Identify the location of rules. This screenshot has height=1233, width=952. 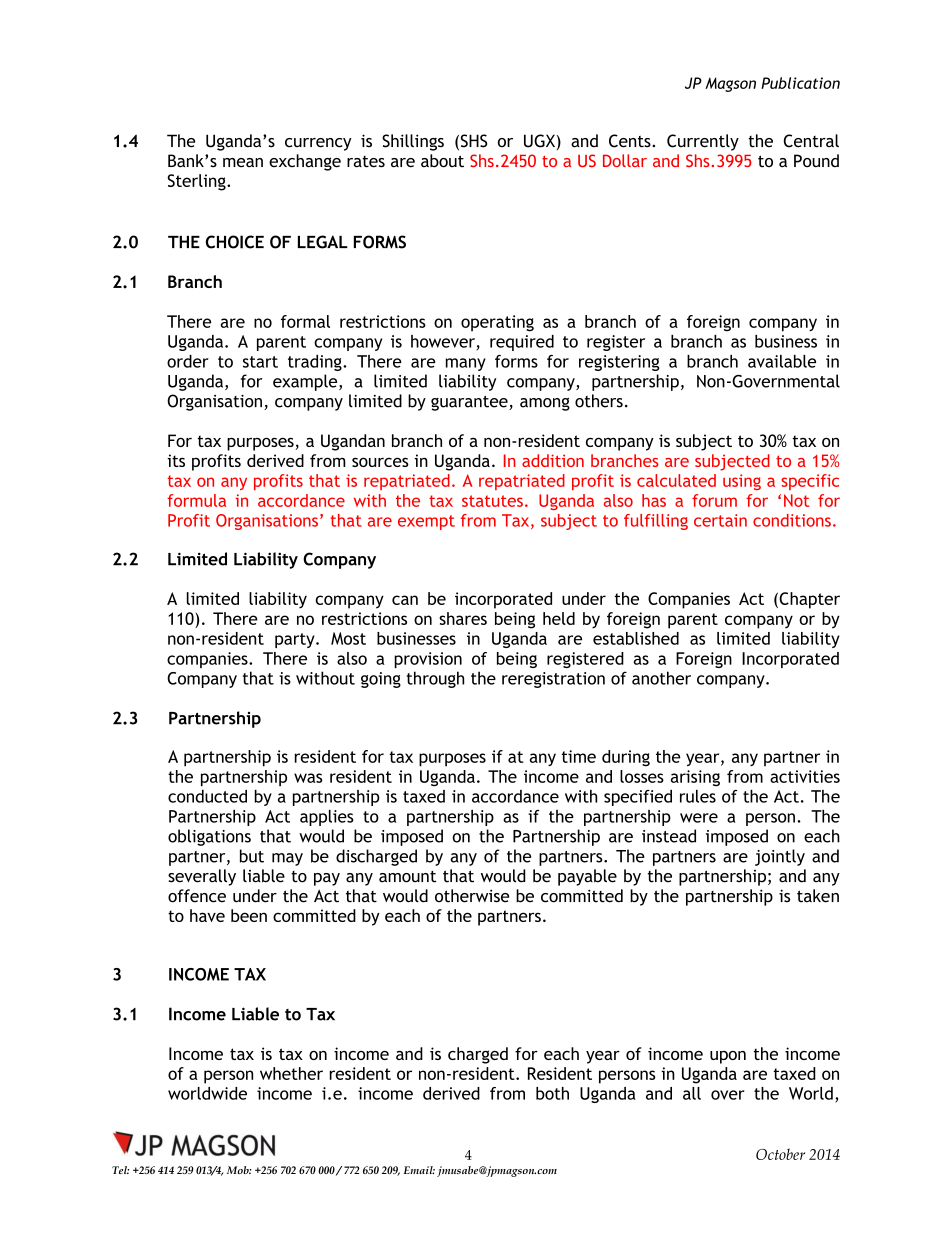
(698, 796).
